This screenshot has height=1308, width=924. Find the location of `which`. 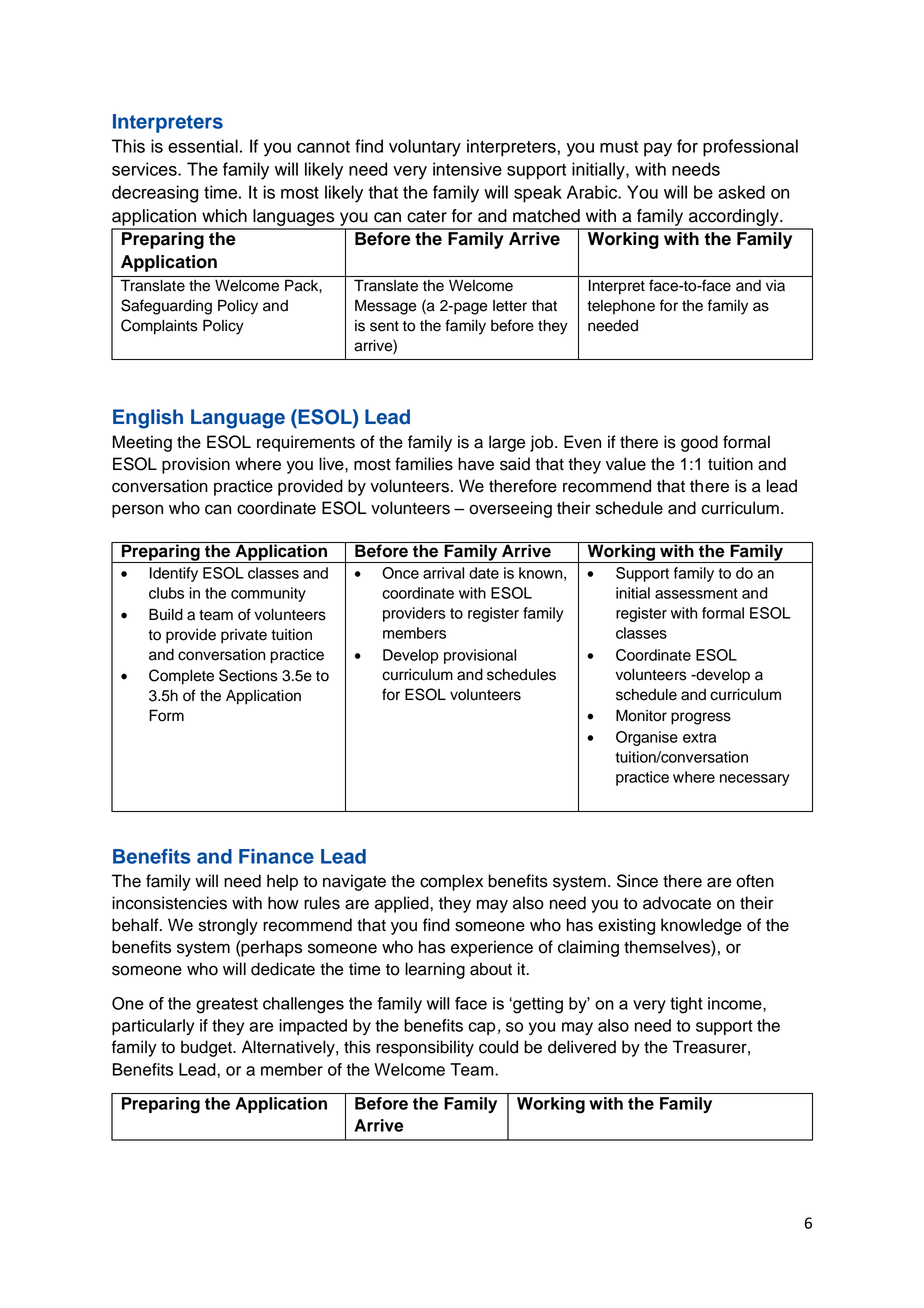

which is located at coordinates (224, 216).
